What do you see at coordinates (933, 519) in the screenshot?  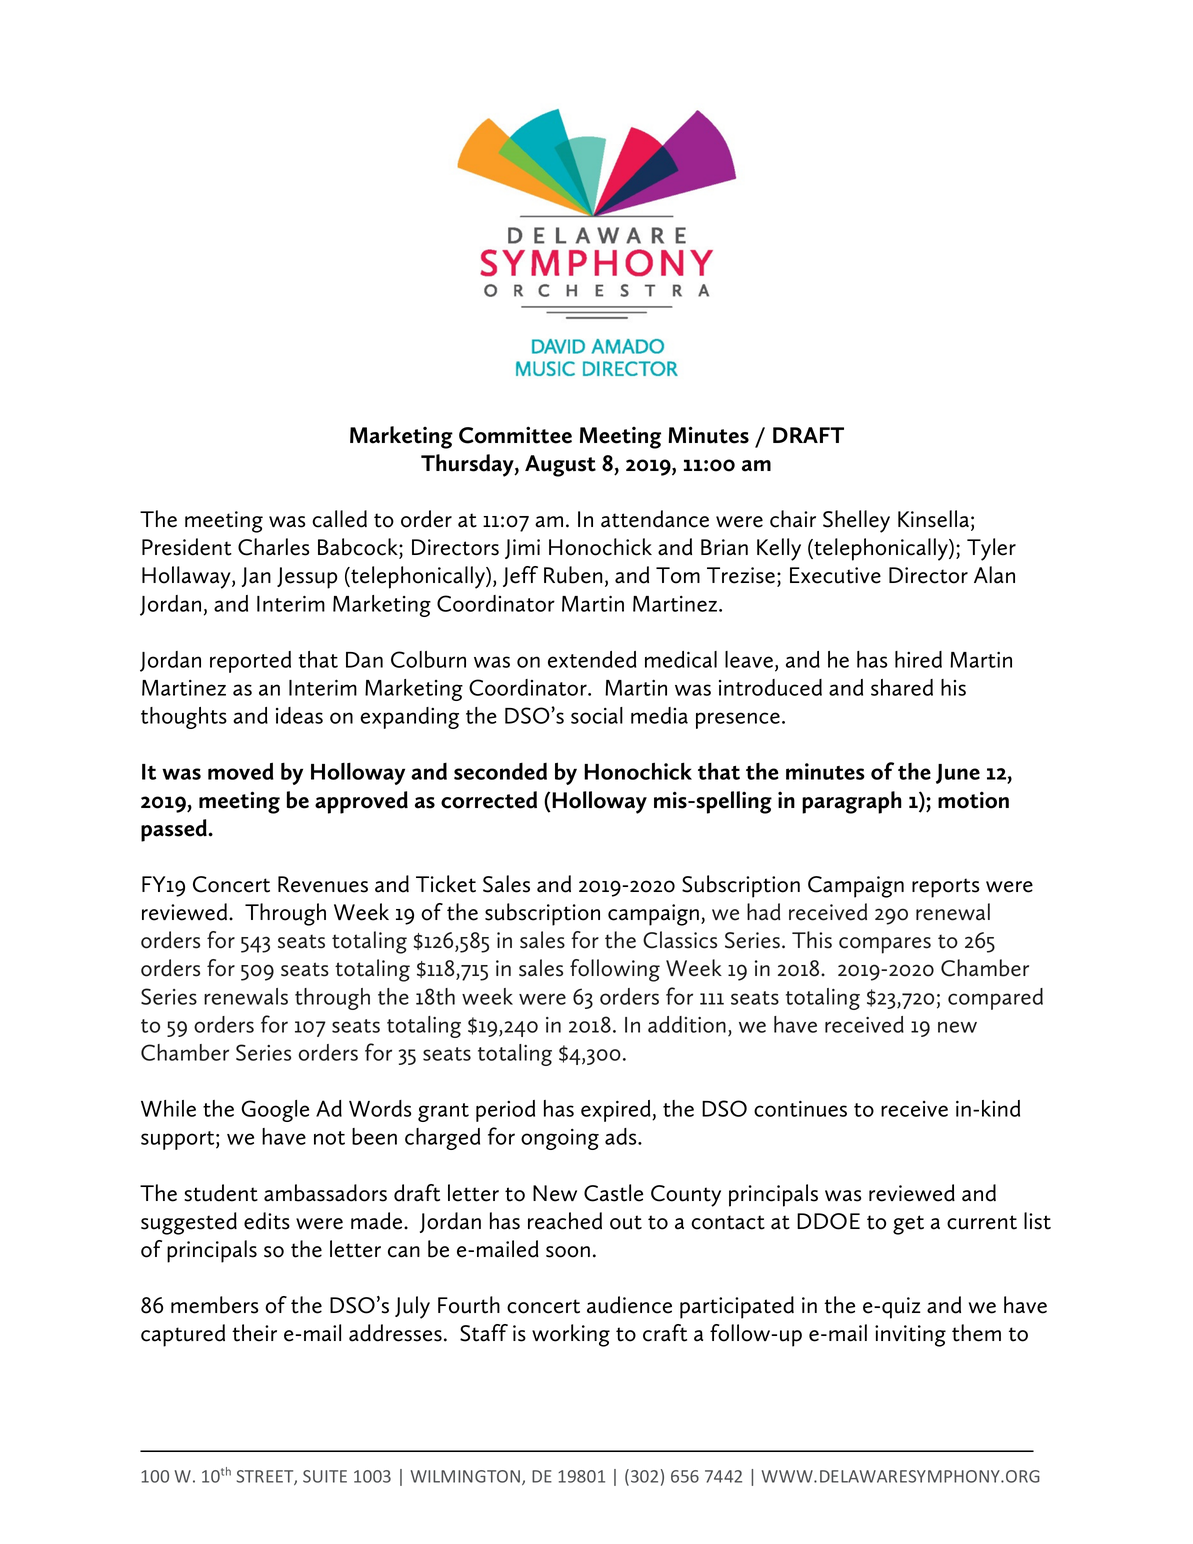 I see `Kinsella` at bounding box center [933, 519].
